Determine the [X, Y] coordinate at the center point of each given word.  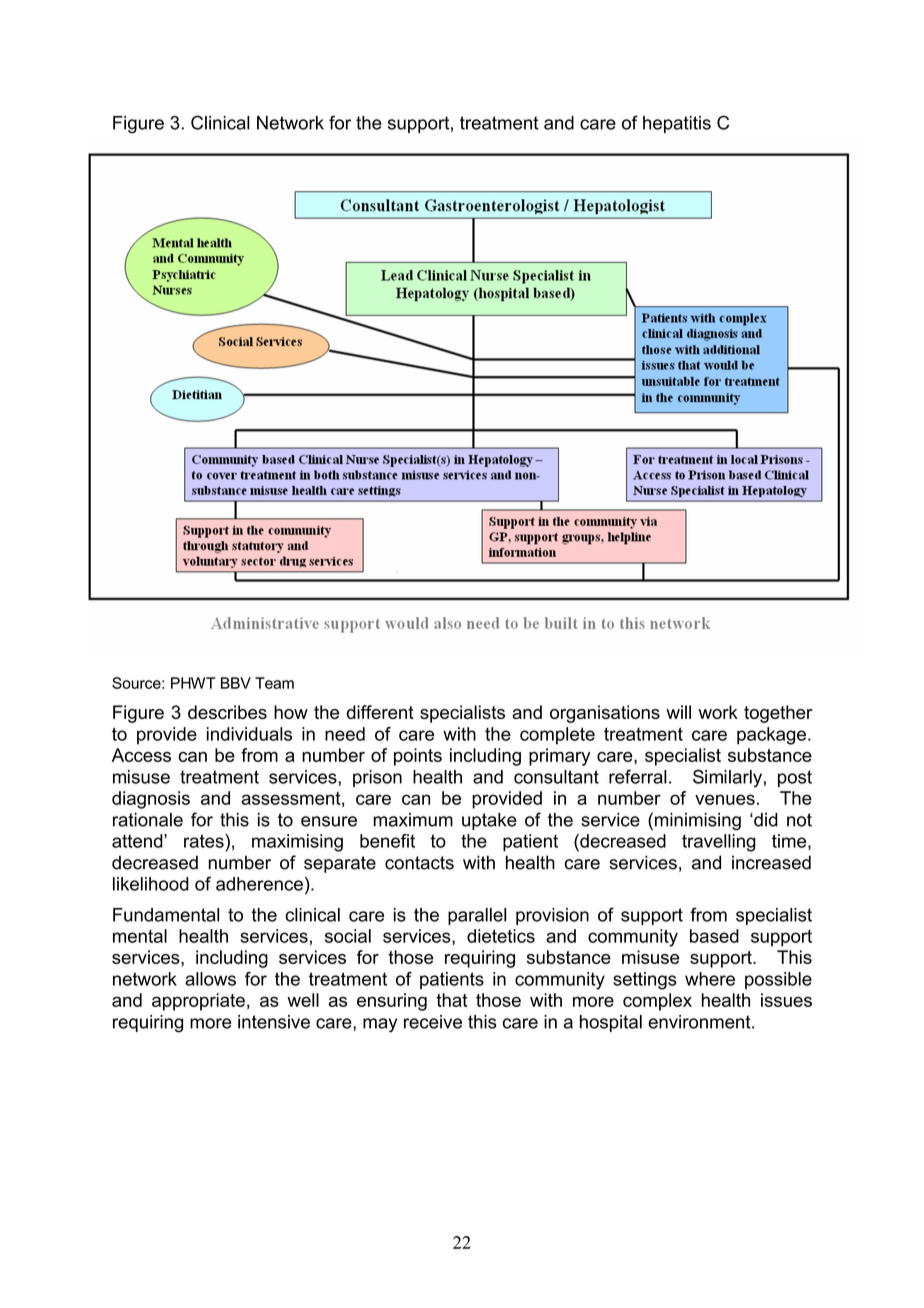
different [380, 712]
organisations [605, 714]
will [678, 712]
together [778, 714]
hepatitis [677, 124]
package [771, 736]
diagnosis [151, 800]
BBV [236, 683]
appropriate [198, 1002]
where [710, 979]
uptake [489, 821]
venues [725, 799]
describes [227, 712]
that [451, 1000]
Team [274, 683]
